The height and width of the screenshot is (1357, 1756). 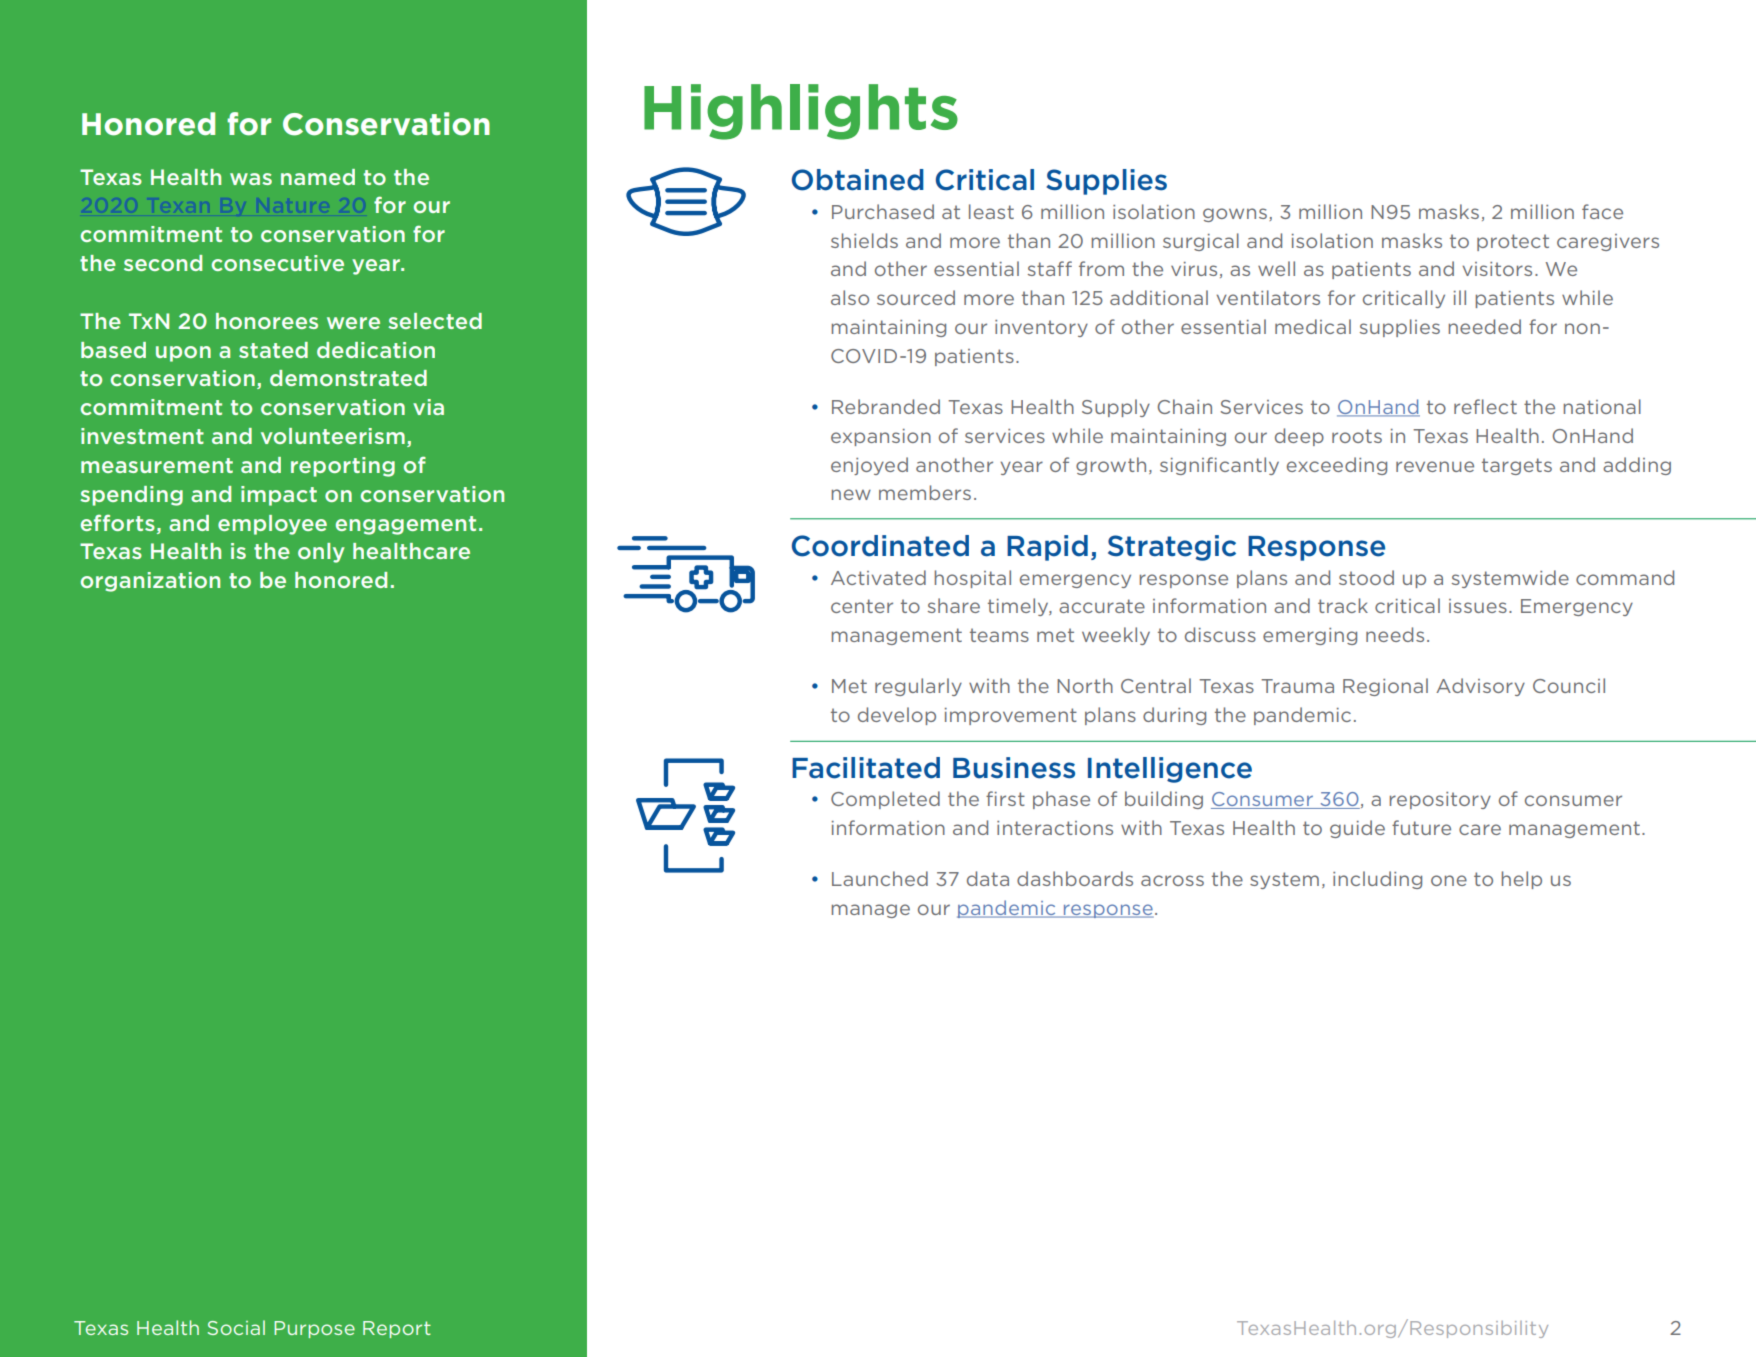 What do you see at coordinates (1485, 406) in the screenshot?
I see `reflect` at bounding box center [1485, 406].
